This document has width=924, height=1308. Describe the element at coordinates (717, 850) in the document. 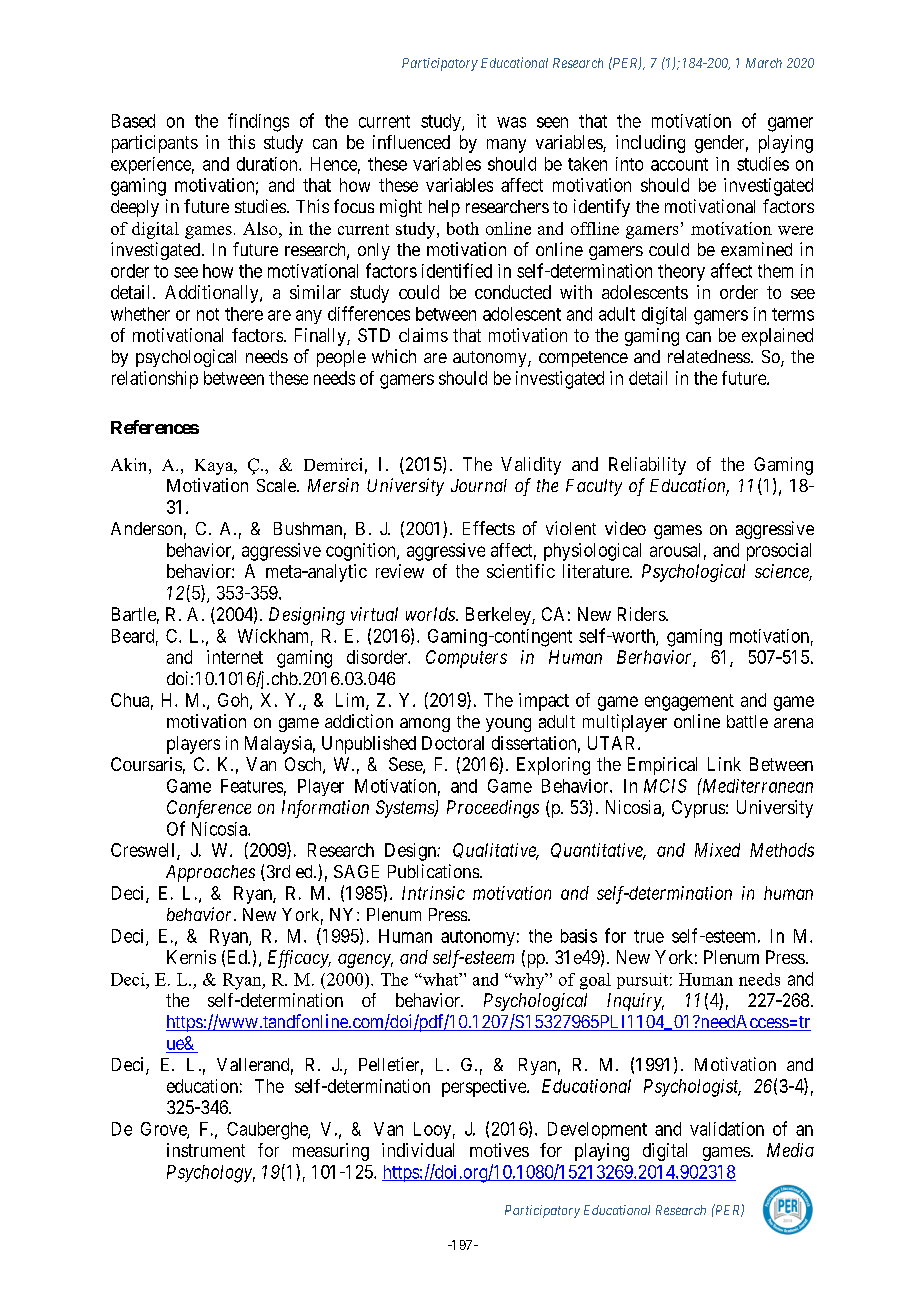

I see `Mixed` at that location.
